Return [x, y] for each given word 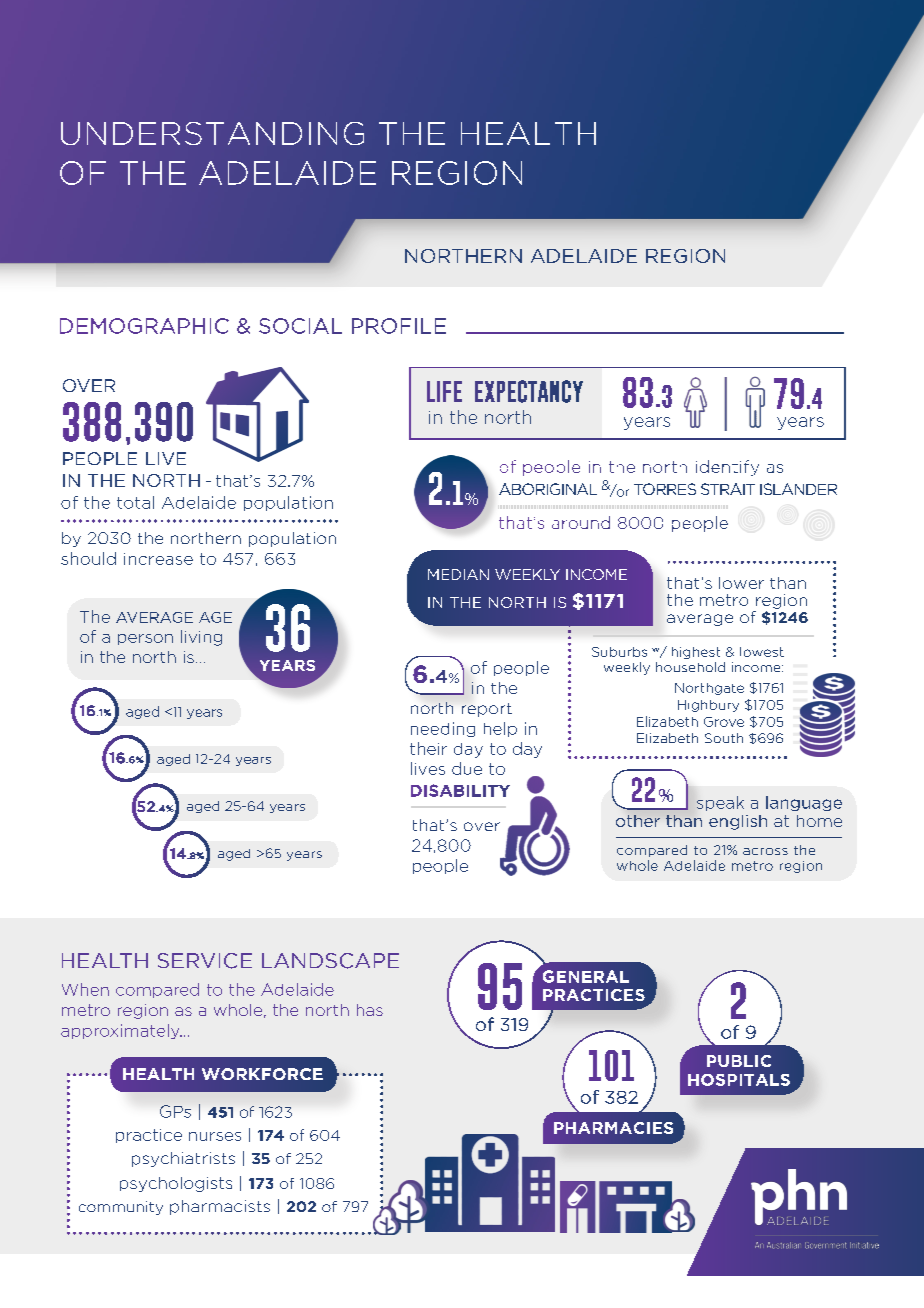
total [135, 502]
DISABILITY [460, 790]
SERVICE [205, 961]
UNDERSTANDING [212, 133]
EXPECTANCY [529, 391]
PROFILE [399, 326]
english [738, 822]
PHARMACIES [613, 1128]
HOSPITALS [739, 1080]
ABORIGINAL [548, 489]
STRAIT [728, 489]
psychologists [176, 1184]
